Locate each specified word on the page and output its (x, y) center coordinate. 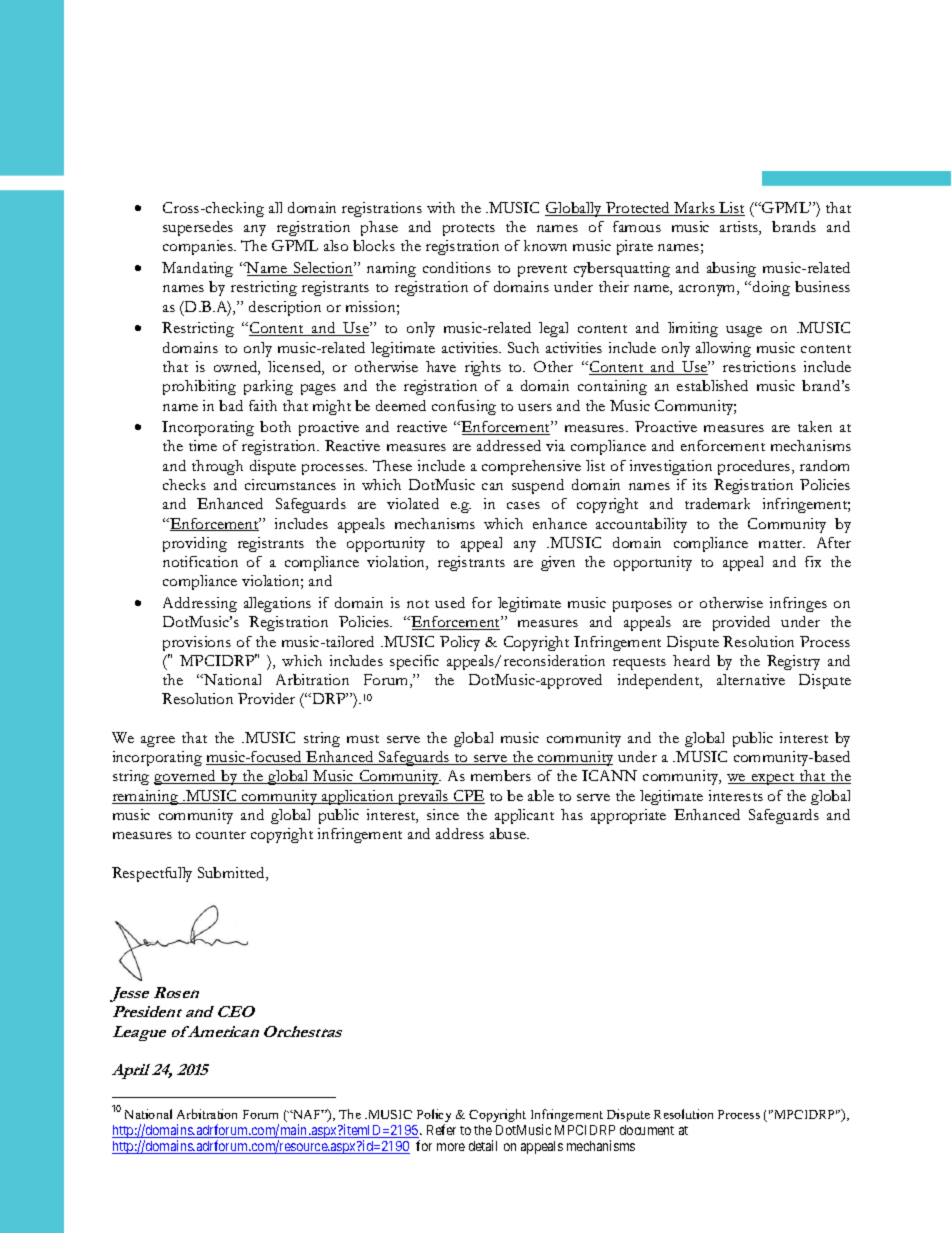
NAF (307, 1114)
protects (469, 230)
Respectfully (152, 874)
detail (483, 1145)
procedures (755, 467)
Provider (266, 698)
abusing (731, 269)
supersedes (198, 228)
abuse (509, 833)
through (217, 467)
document (647, 1130)
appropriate (628, 816)
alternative (751, 679)
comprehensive (531, 467)
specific (414, 662)
